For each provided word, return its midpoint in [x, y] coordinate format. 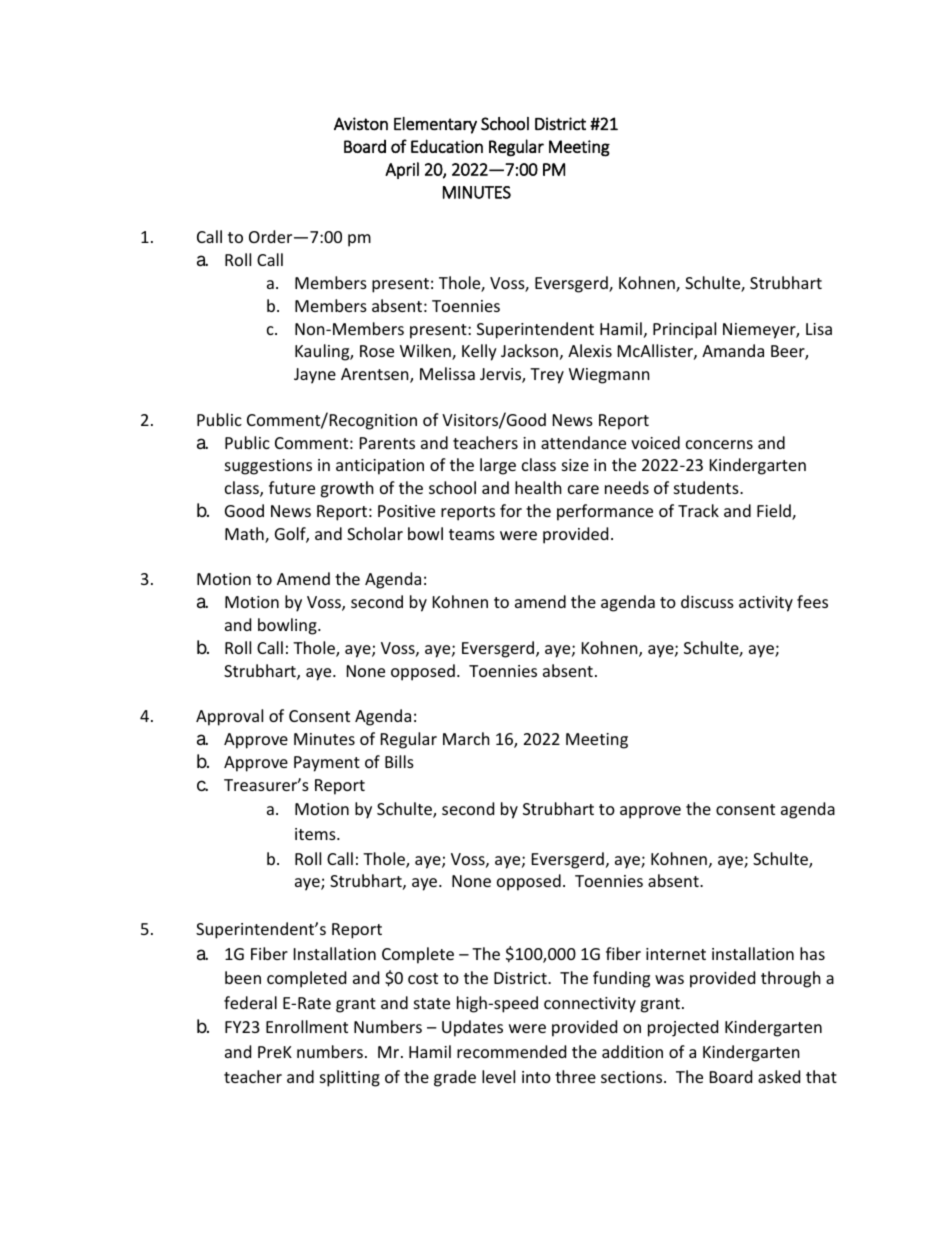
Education [447, 146]
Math [245, 535]
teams [472, 534]
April [402, 170]
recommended [511, 1051]
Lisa [819, 329]
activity [766, 604]
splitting [350, 1078]
